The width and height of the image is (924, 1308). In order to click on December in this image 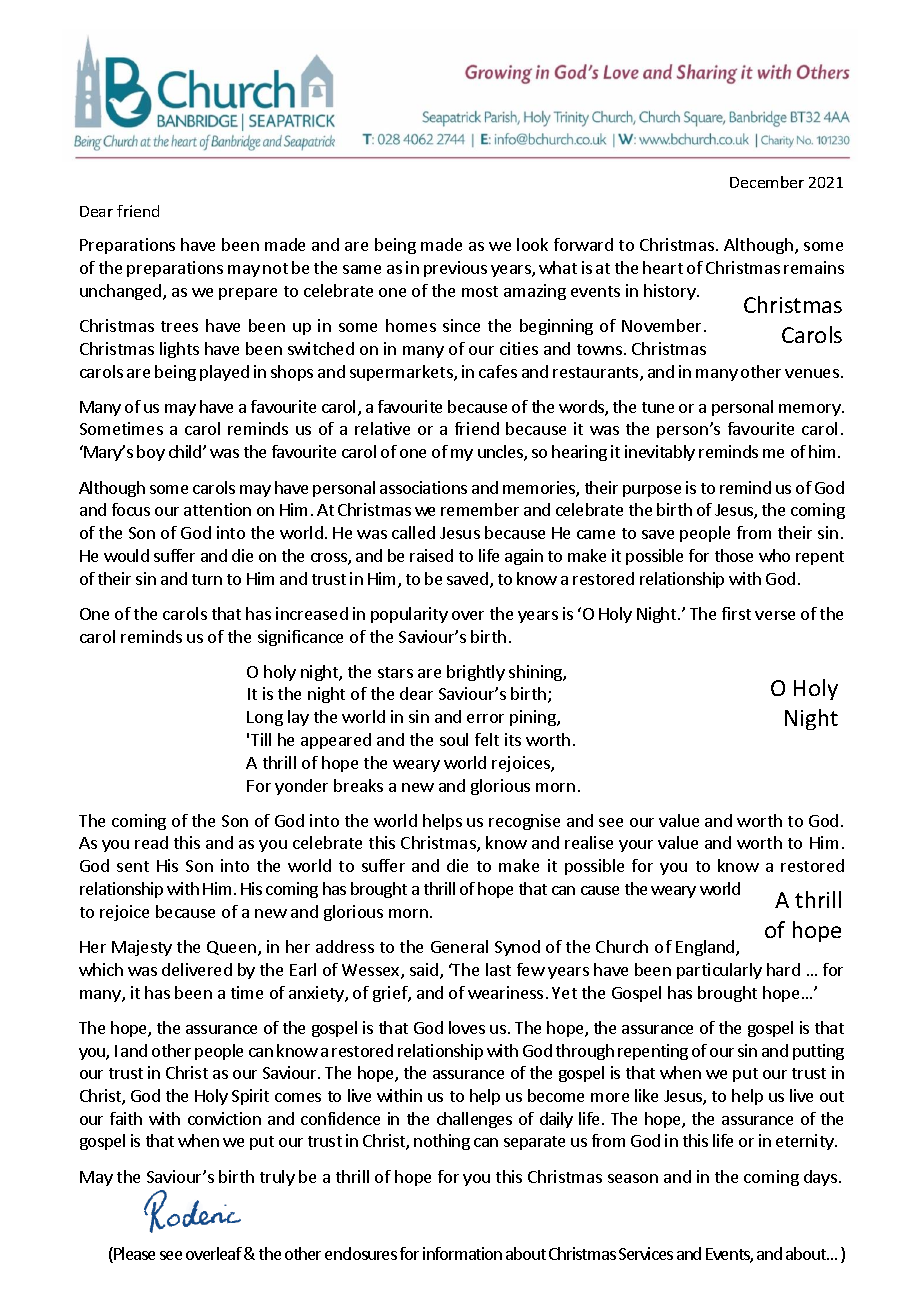, I will do `click(767, 182)`.
